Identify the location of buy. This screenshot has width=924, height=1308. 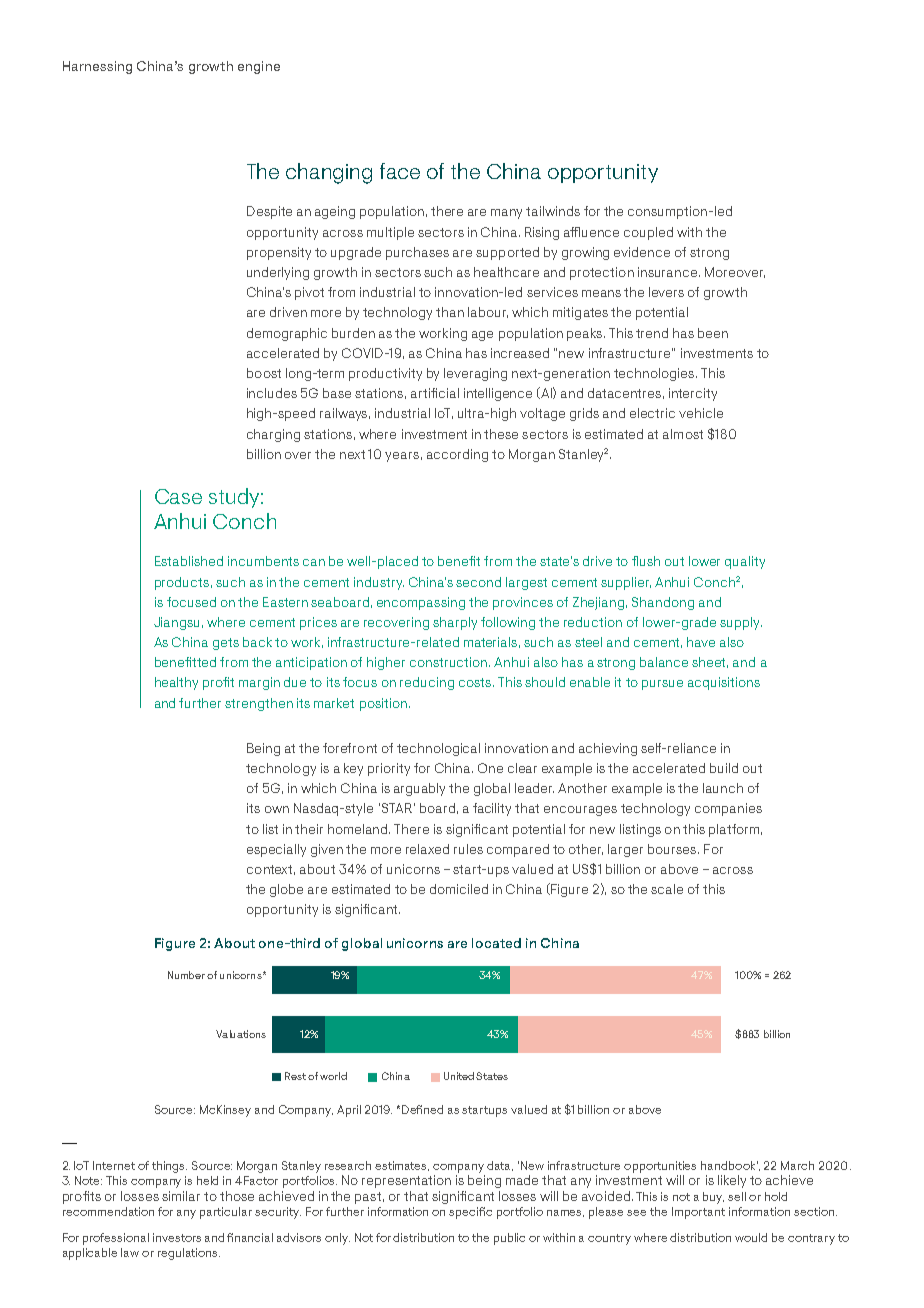
(713, 1198).
